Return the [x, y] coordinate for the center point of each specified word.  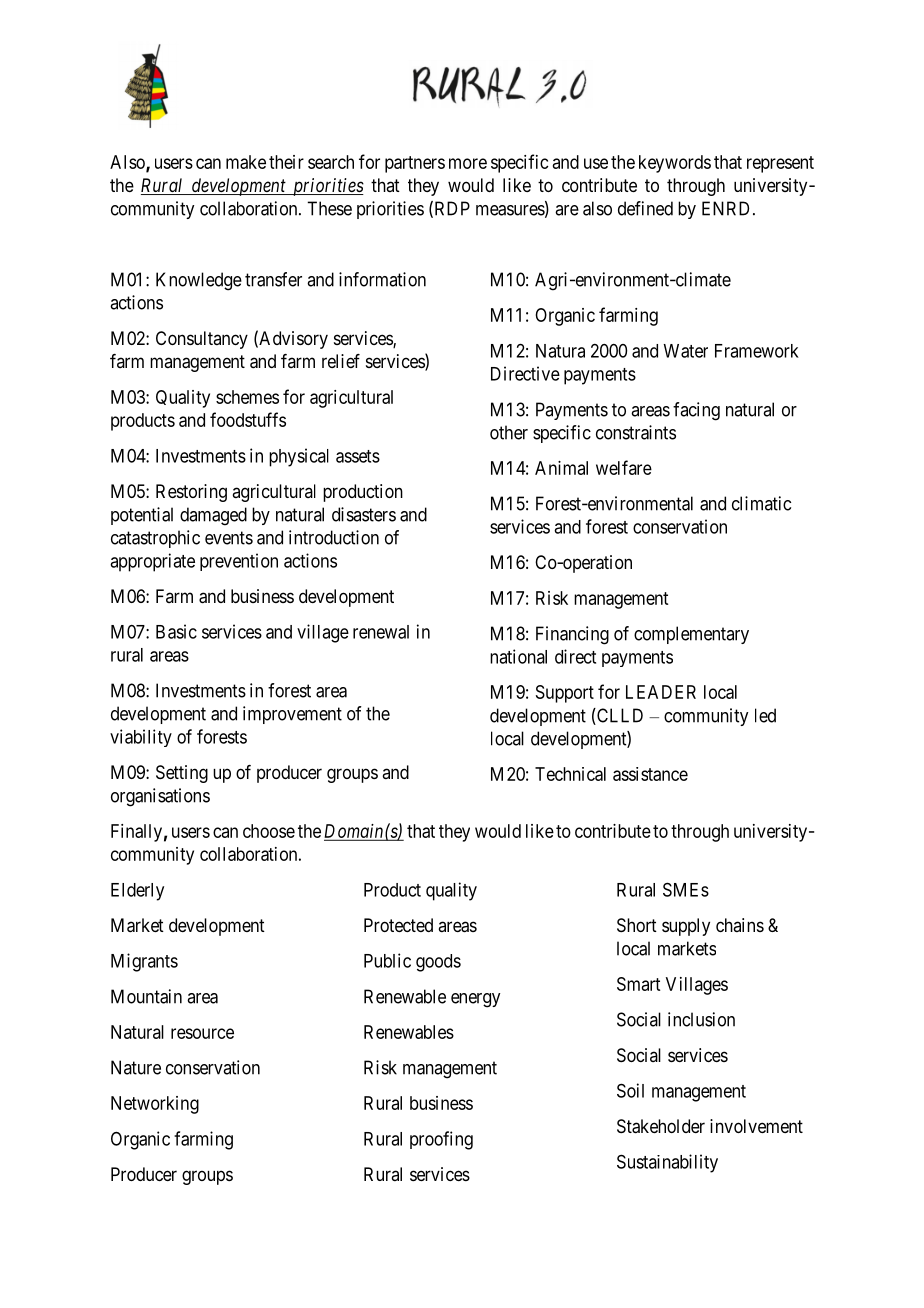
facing [696, 411]
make [246, 162]
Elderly [137, 892]
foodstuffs [248, 419]
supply [686, 927]
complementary [691, 635]
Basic [176, 631]
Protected [398, 925]
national [518, 656]
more [468, 163]
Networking [155, 1105]
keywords [675, 164]
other [509, 432]
